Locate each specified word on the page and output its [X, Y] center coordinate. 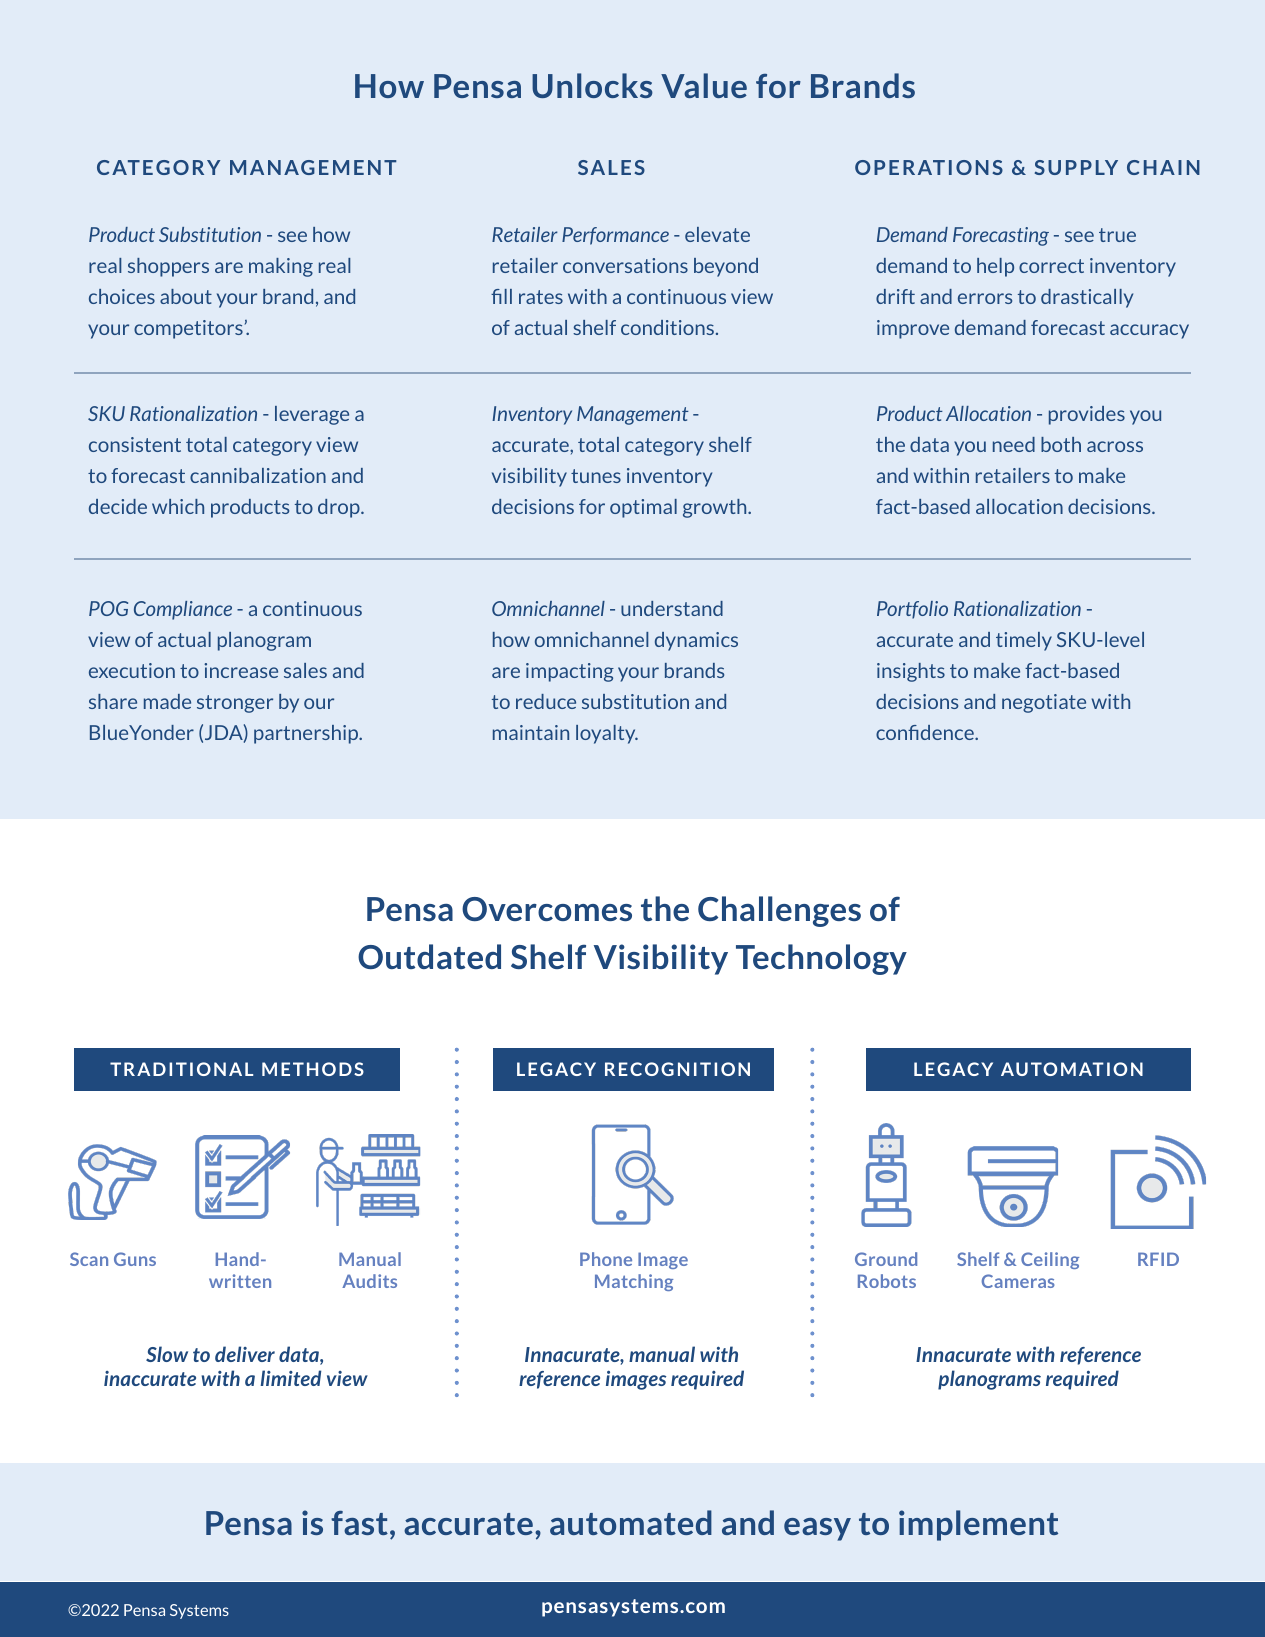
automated [631, 1522]
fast [359, 1523]
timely [1024, 641]
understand [672, 608]
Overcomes [547, 909]
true [1117, 235]
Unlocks [592, 85]
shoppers [168, 267]
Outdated [429, 956]
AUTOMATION [1072, 1069]
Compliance [183, 610]
